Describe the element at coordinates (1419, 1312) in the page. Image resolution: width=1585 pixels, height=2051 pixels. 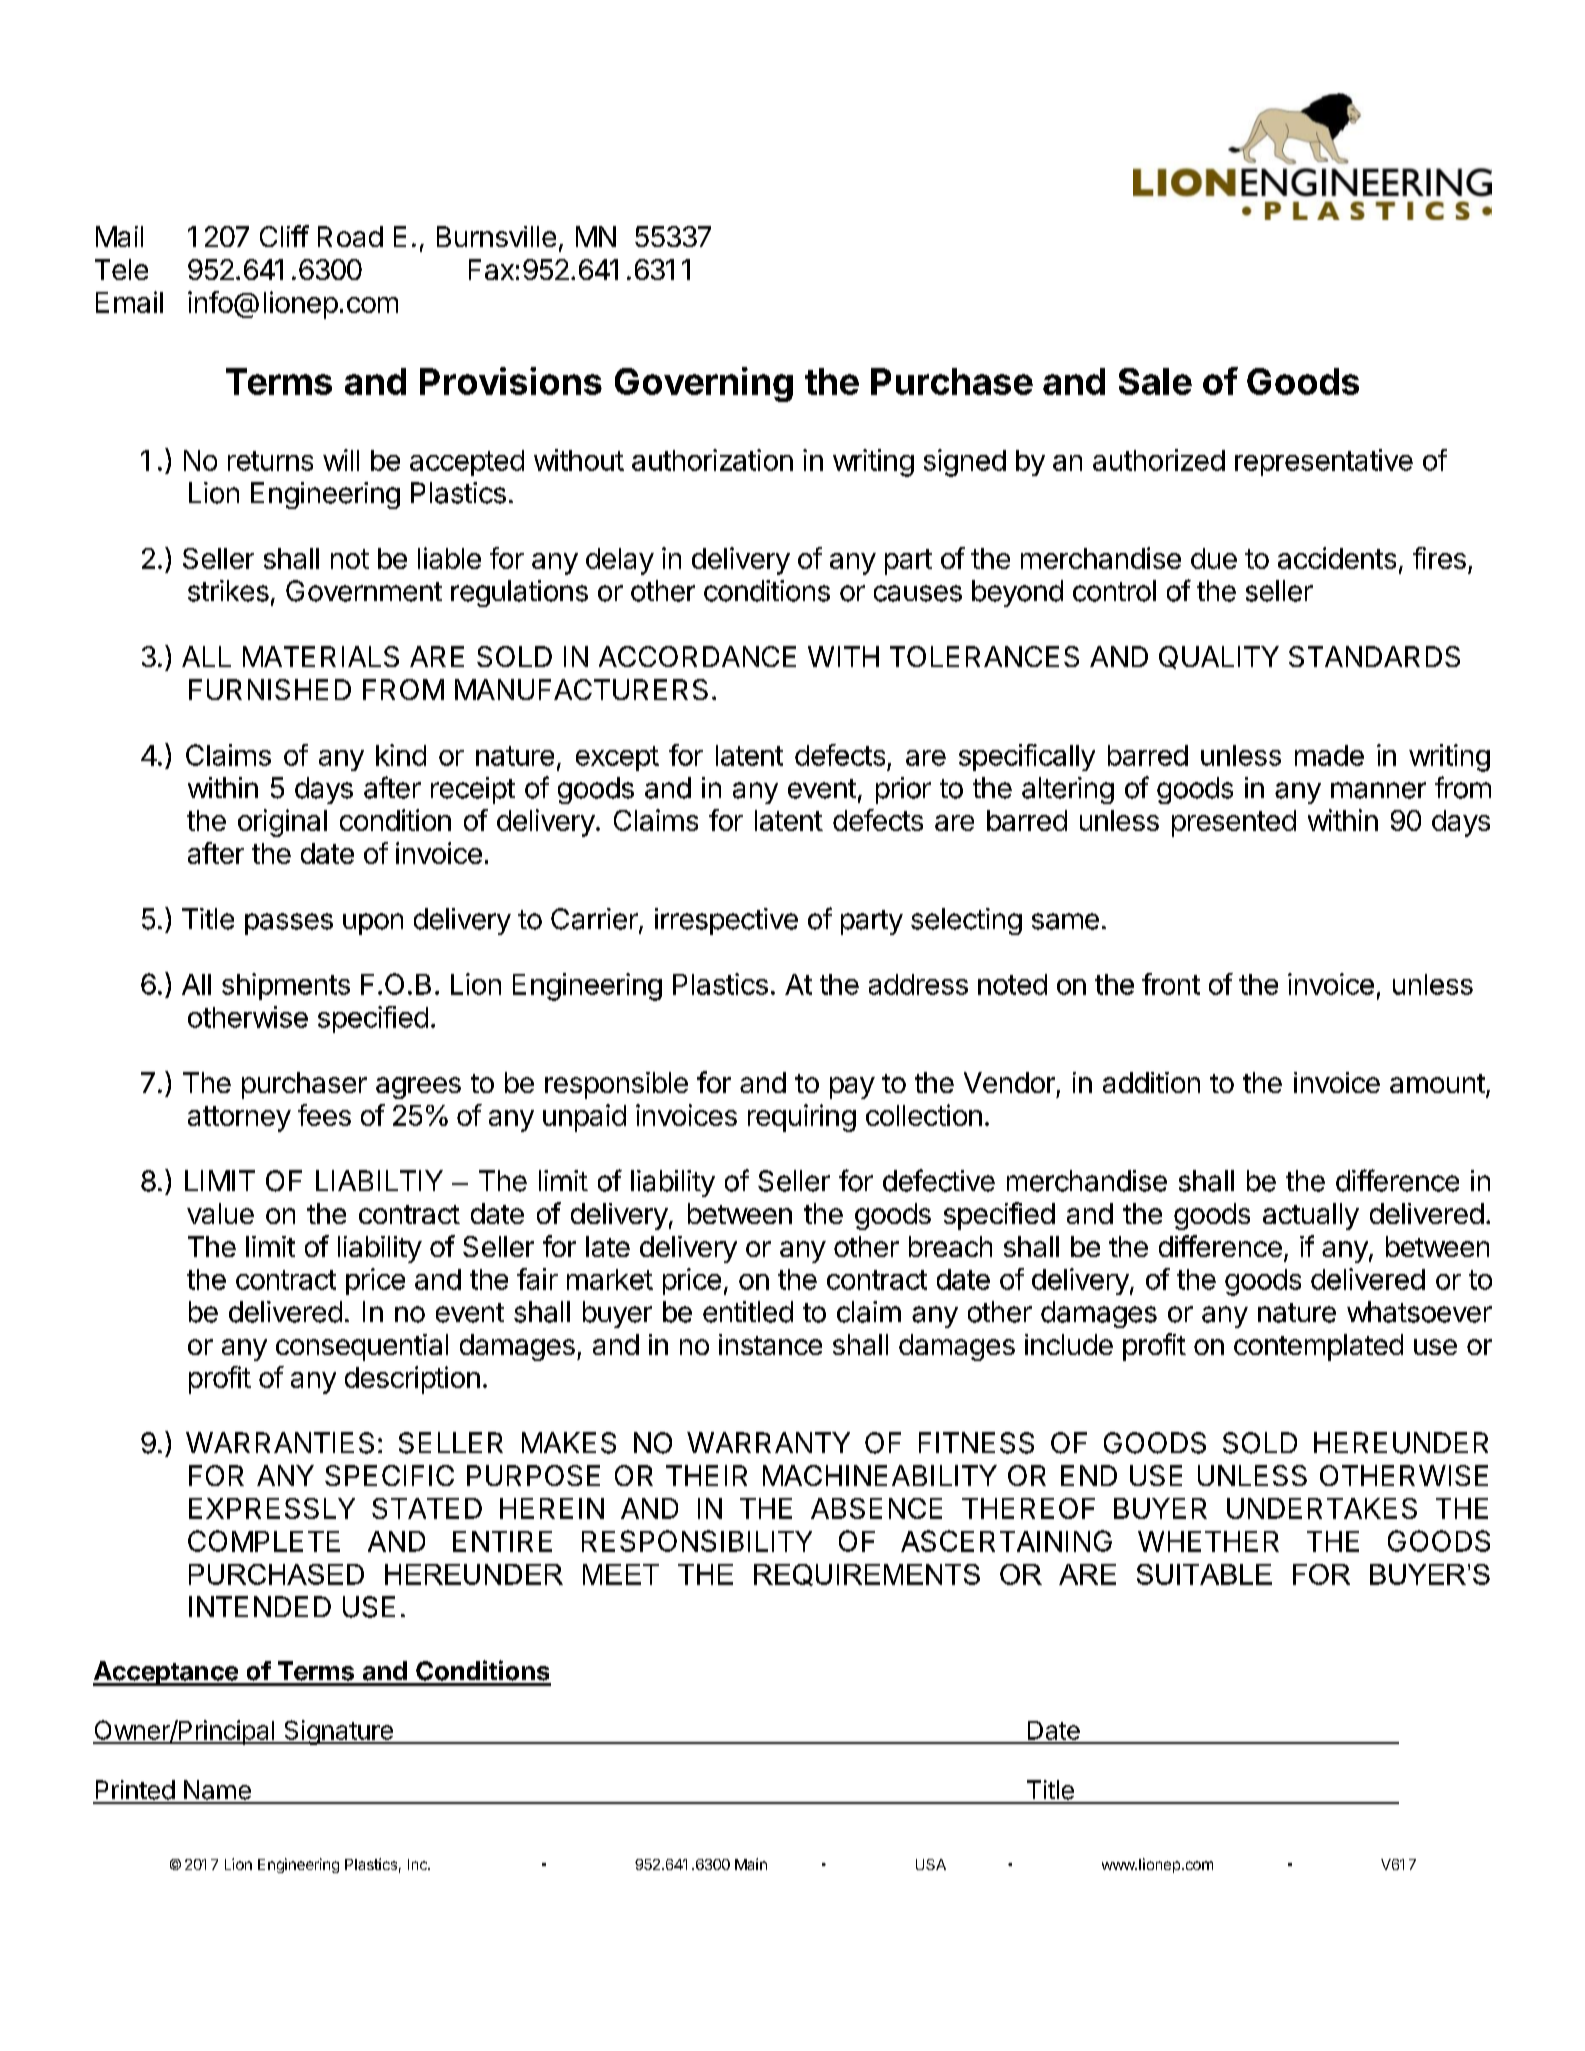
I see `whatsoever` at that location.
